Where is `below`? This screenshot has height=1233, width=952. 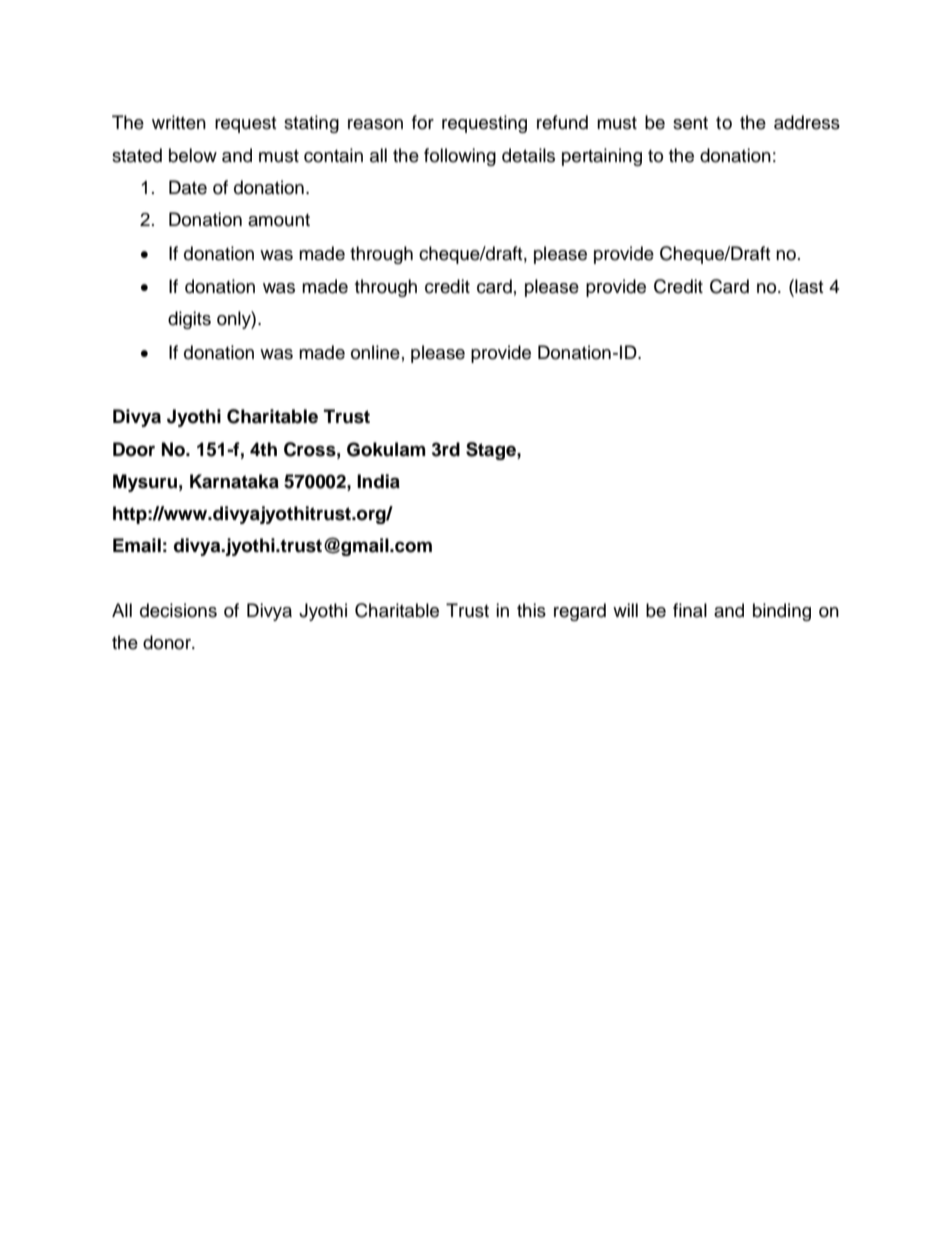
below is located at coordinates (193, 155).
